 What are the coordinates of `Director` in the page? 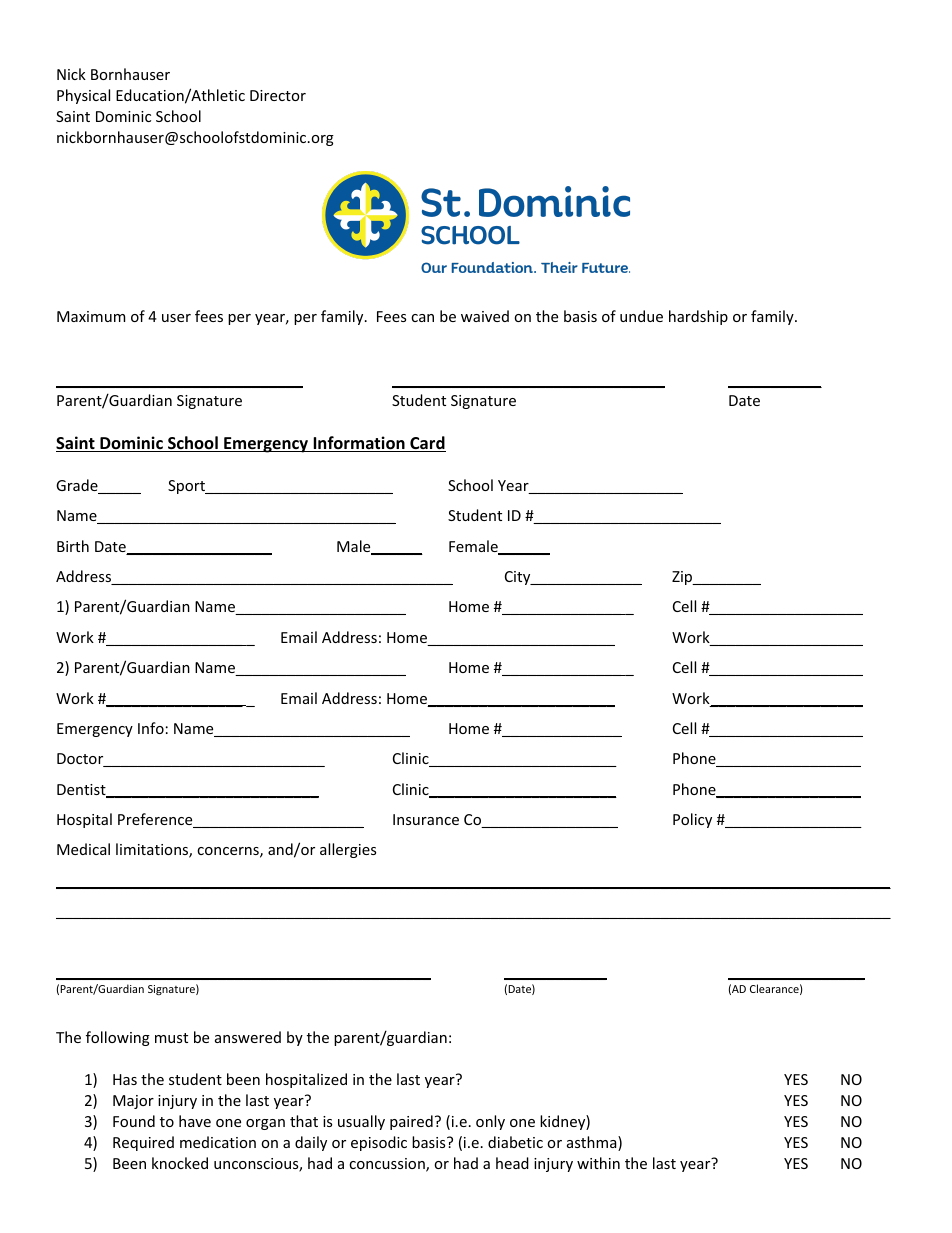 It's located at (278, 95).
